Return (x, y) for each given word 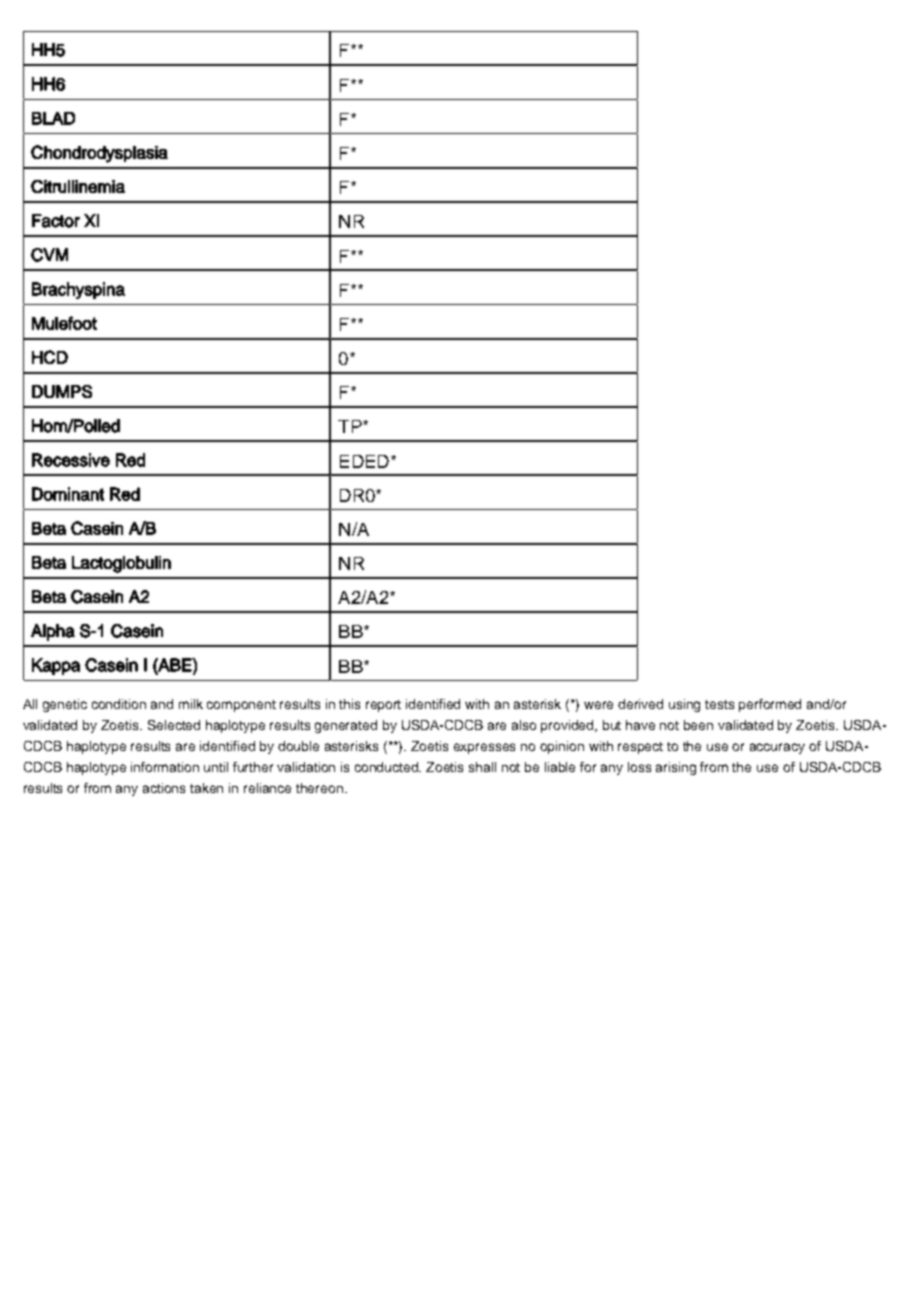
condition (119, 704)
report (383, 706)
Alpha (53, 632)
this (349, 704)
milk (191, 704)
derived (640, 704)
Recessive (71, 460)
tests (719, 704)
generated (346, 726)
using (684, 705)
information (165, 767)
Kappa (56, 666)
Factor (56, 221)
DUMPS (62, 391)
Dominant (68, 494)
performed (770, 705)
